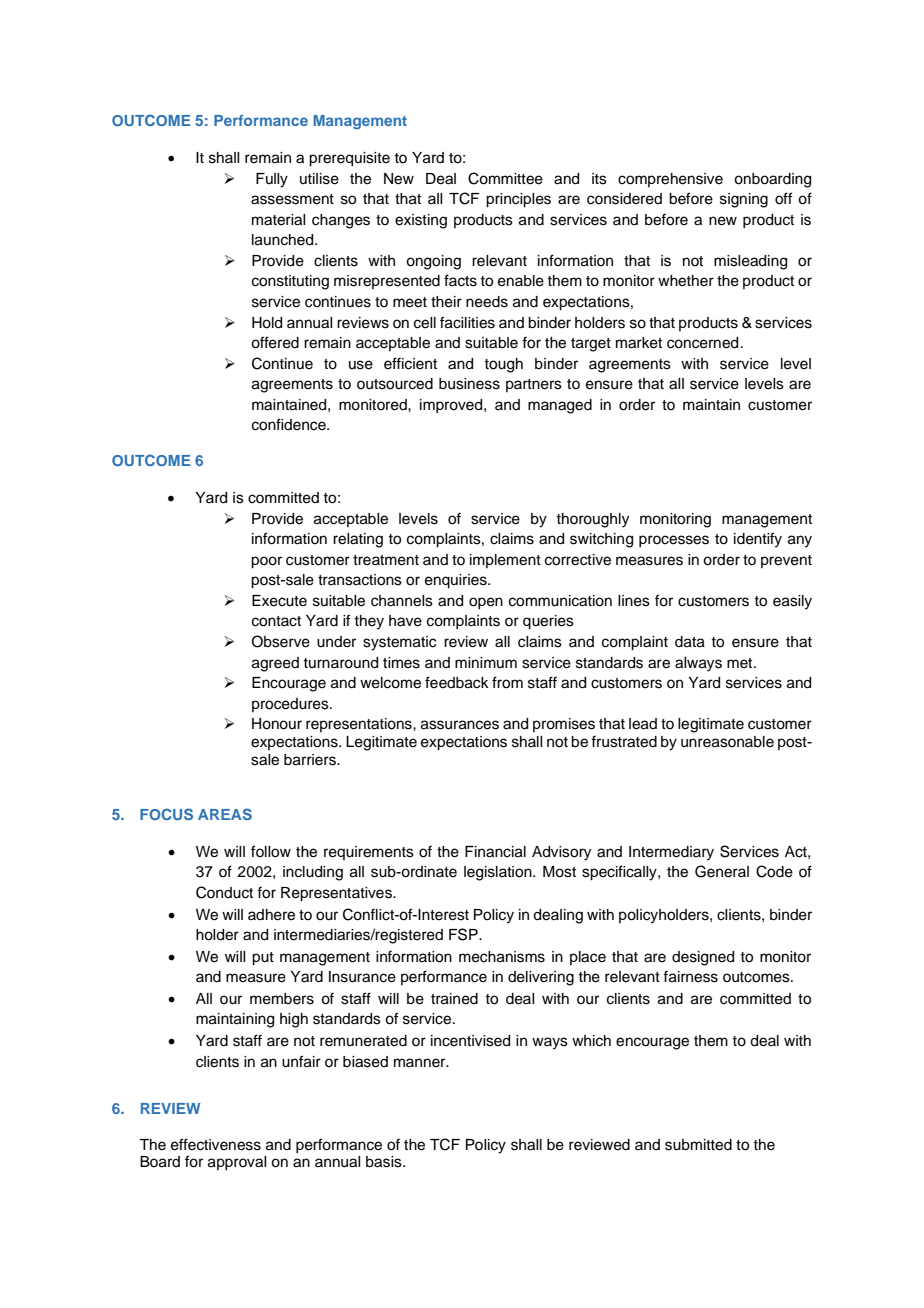 The image size is (924, 1308). Describe the element at coordinates (225, 814) in the page. I see `AREAS` at that location.
